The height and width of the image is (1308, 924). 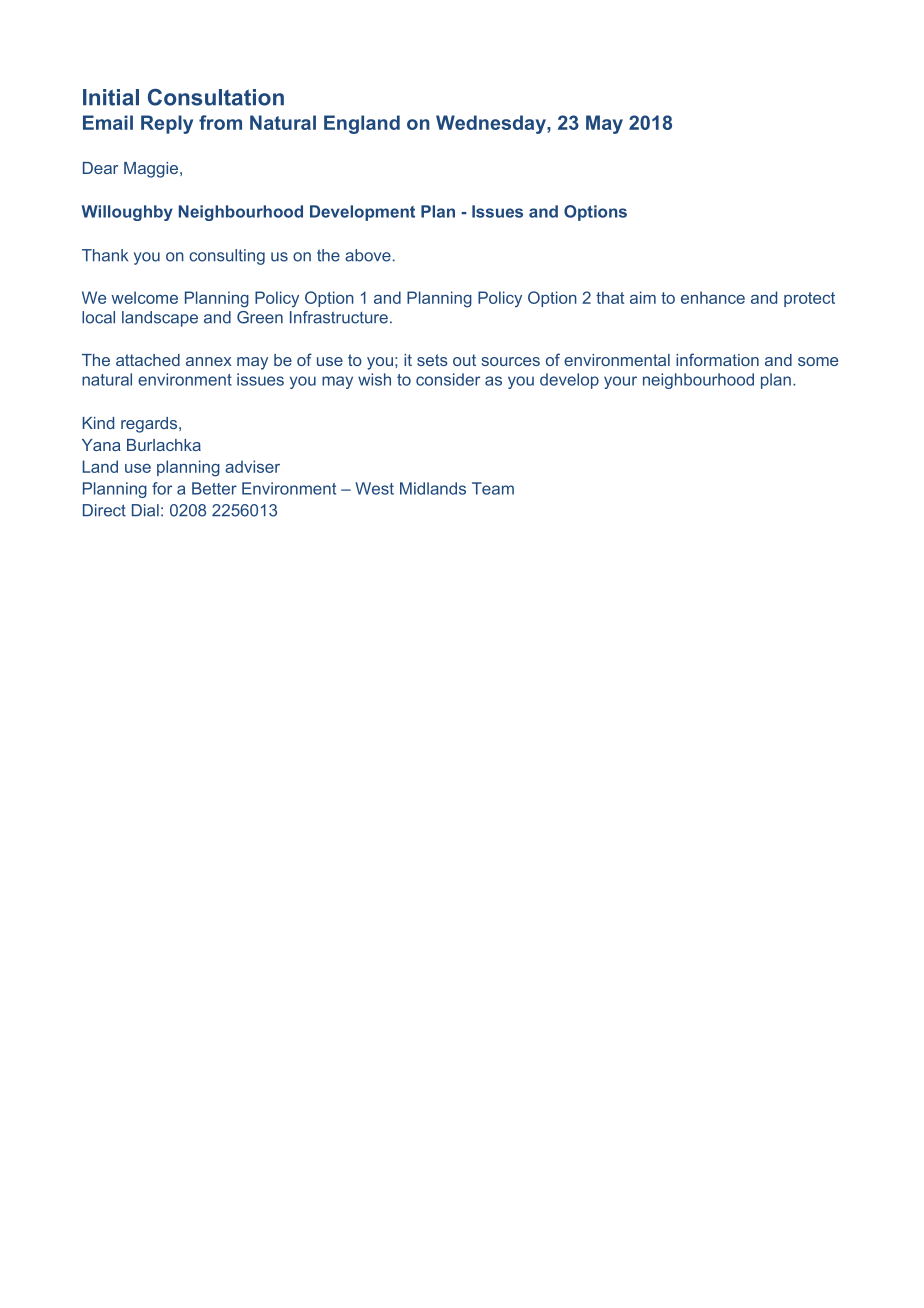 I want to click on Consultation, so click(x=216, y=97).
